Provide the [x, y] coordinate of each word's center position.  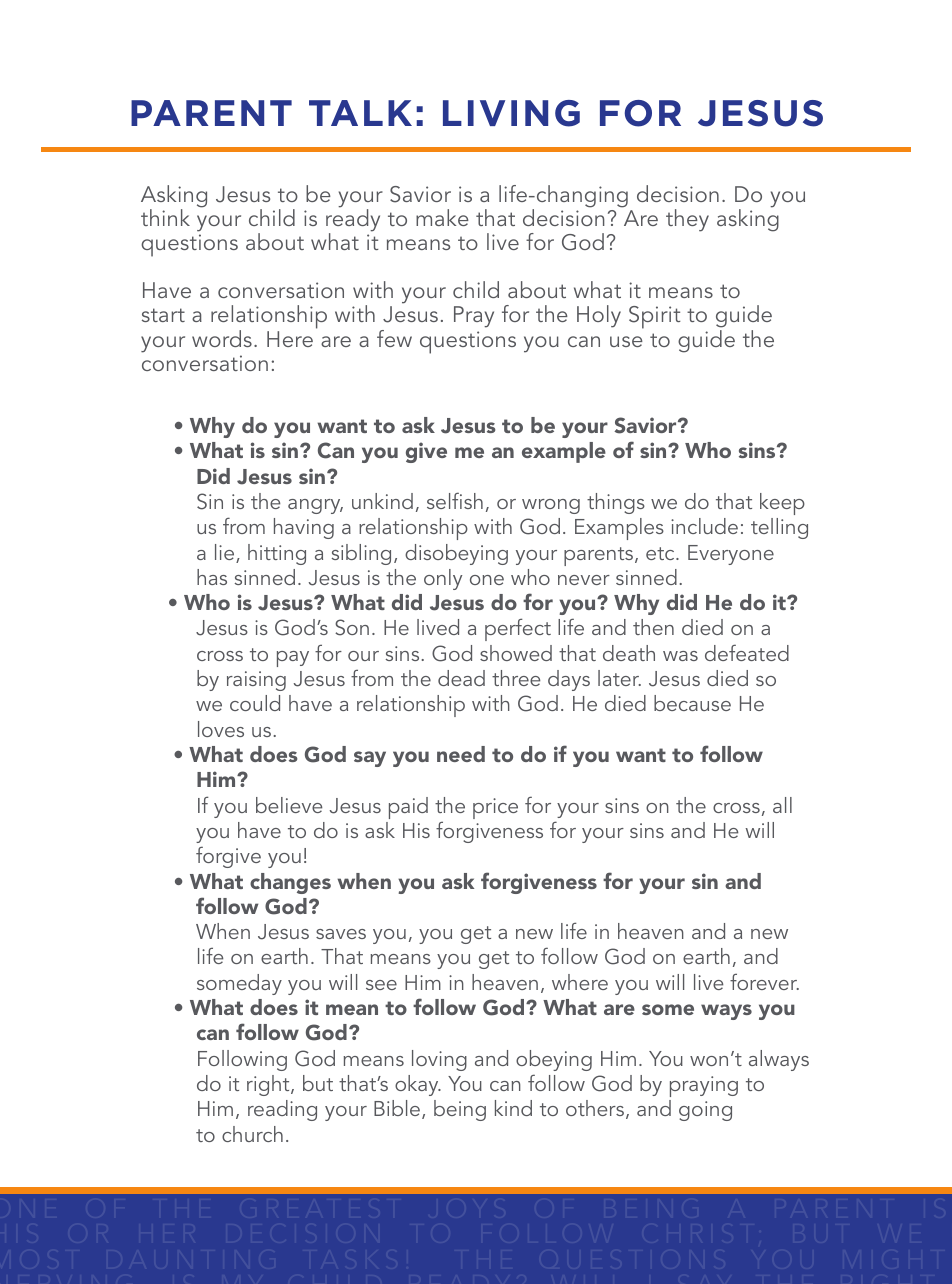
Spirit [655, 317]
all [782, 805]
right [269, 1085]
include [704, 526]
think [165, 217]
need [461, 754]
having [304, 528]
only [443, 579]
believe [289, 805]
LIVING [511, 113]
